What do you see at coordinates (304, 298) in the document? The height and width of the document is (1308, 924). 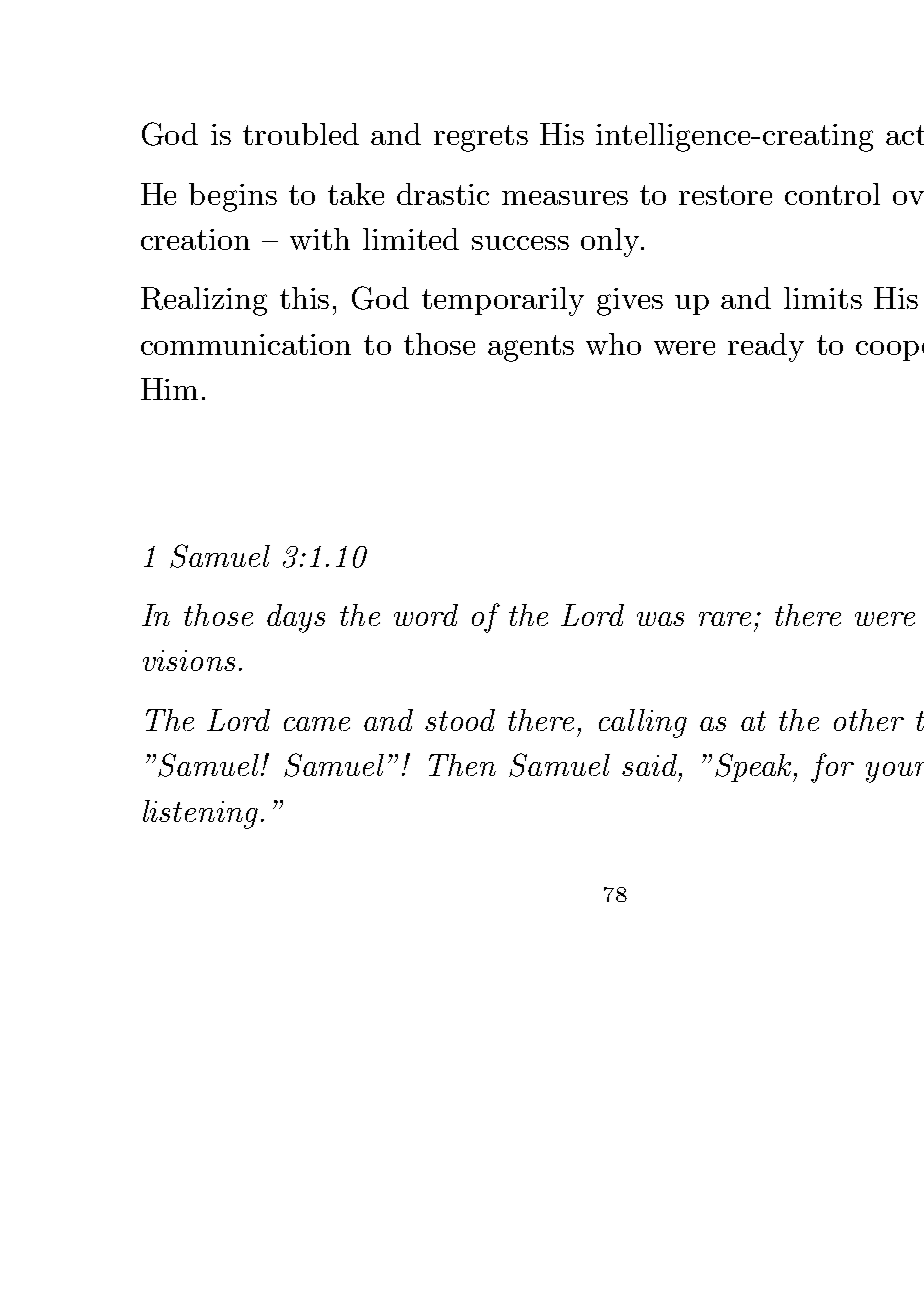 I see `this` at bounding box center [304, 298].
